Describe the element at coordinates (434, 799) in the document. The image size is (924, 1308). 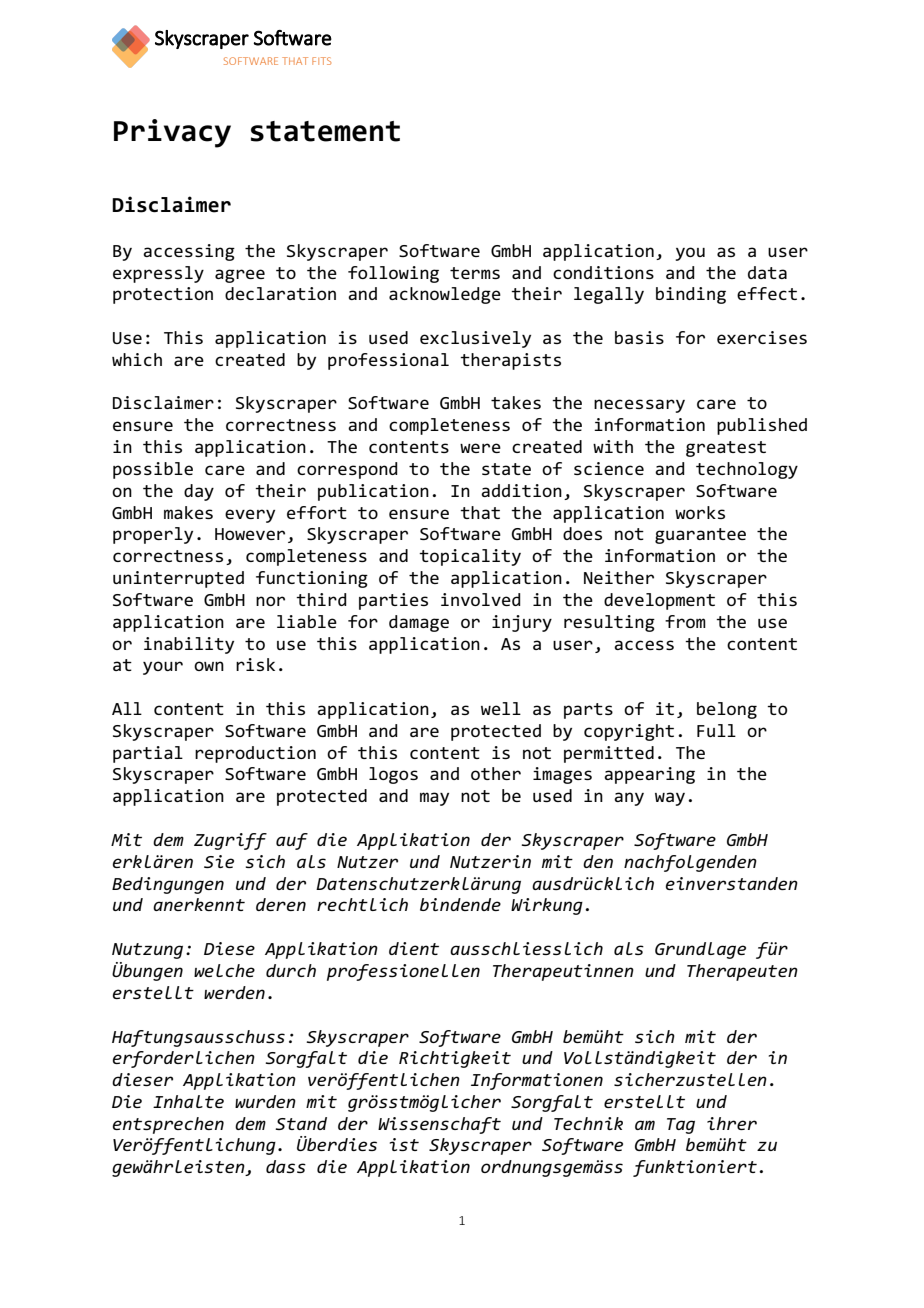
I see `may` at that location.
